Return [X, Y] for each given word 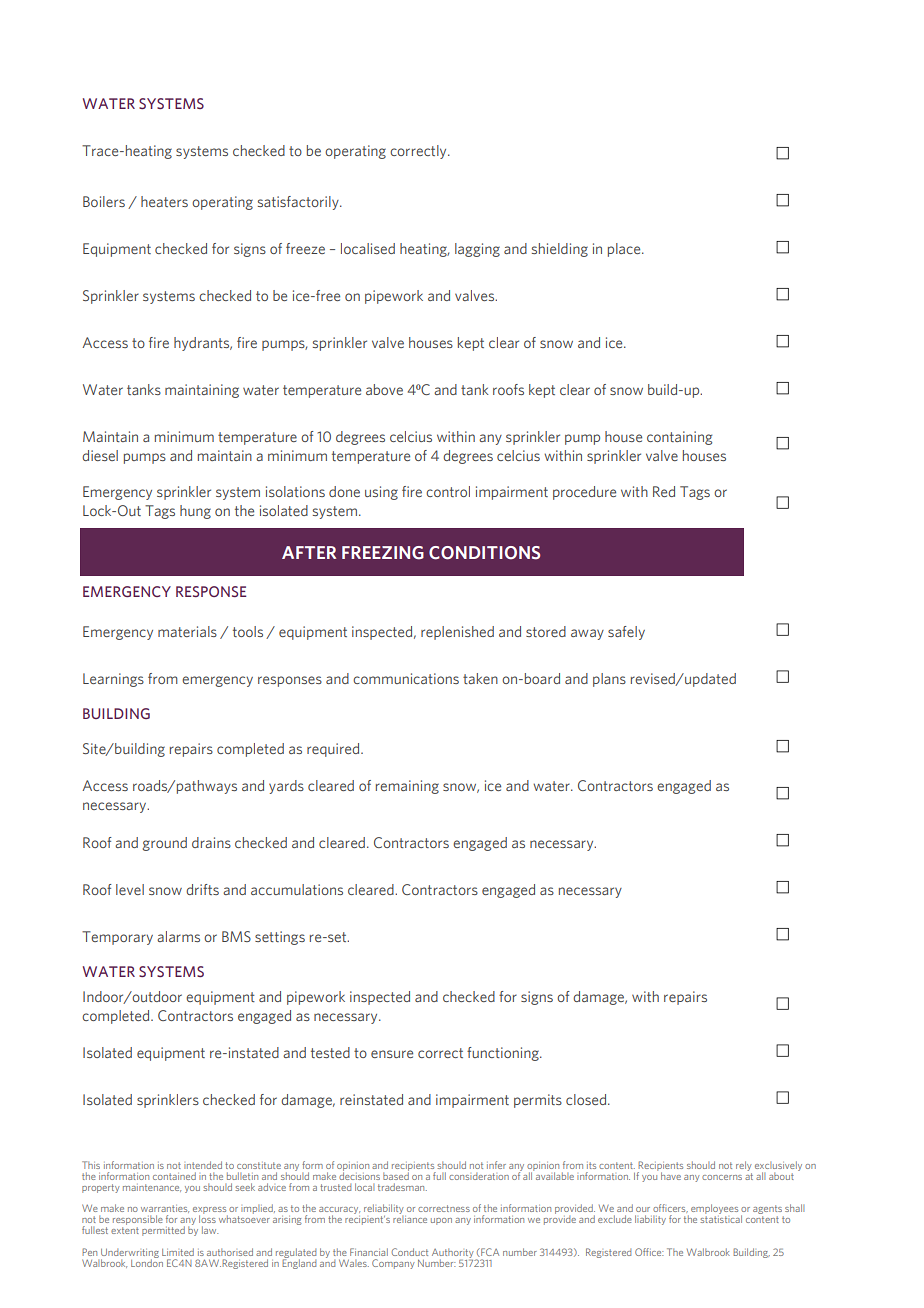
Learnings [113, 680]
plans [609, 680]
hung [195, 512]
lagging [477, 250]
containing [679, 438]
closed [587, 1099]
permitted [163, 1231]
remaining [407, 787]
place [625, 250]
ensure [392, 1054]
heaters [164, 201]
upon [441, 1221]
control [448, 491]
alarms [178, 936]
